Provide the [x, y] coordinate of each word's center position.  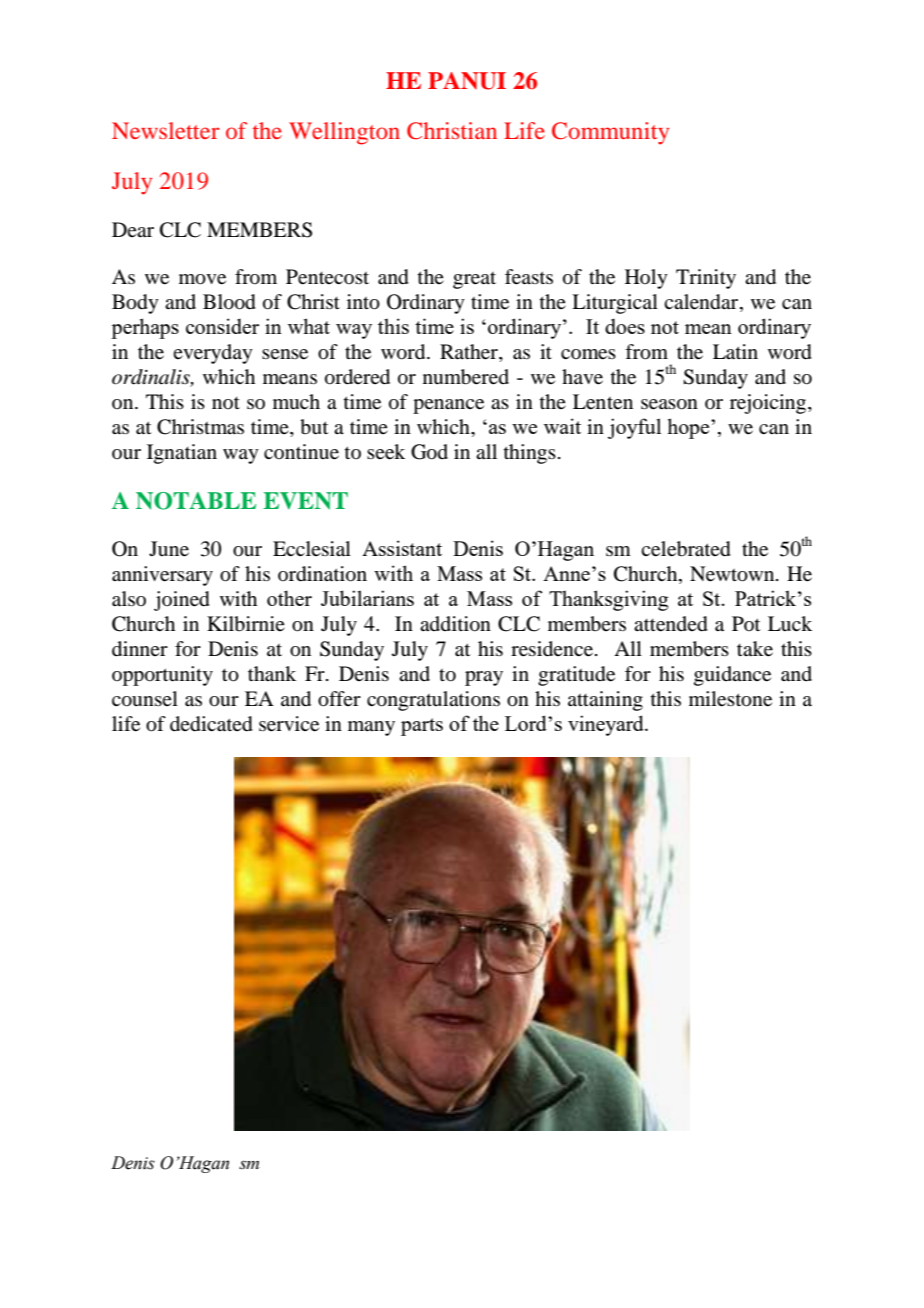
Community [610, 133]
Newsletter [165, 130]
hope [689, 428]
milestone [730, 699]
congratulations [433, 701]
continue [301, 452]
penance [448, 406]
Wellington [344, 133]
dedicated [211, 724]
